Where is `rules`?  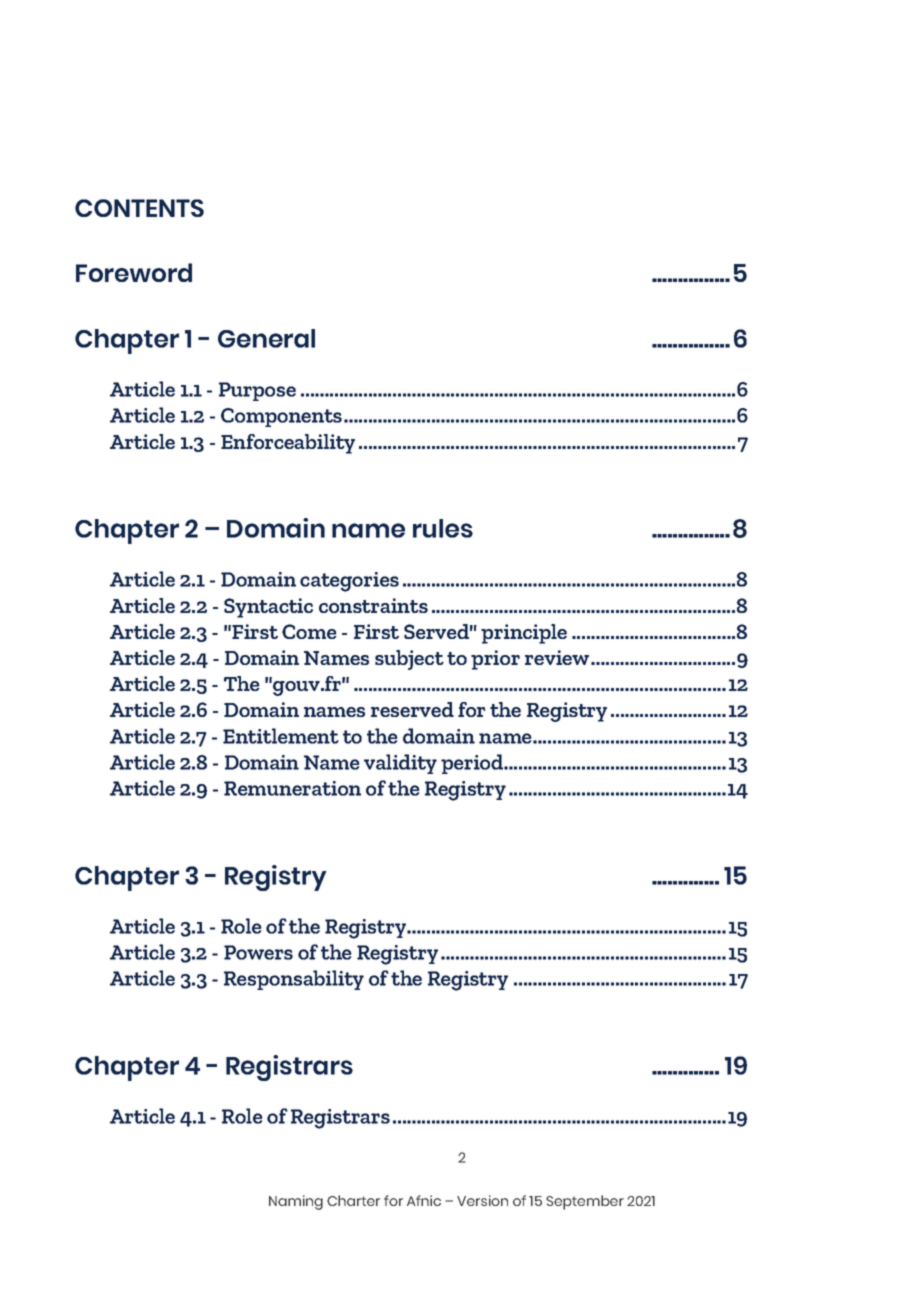 rules is located at coordinates (443, 528).
